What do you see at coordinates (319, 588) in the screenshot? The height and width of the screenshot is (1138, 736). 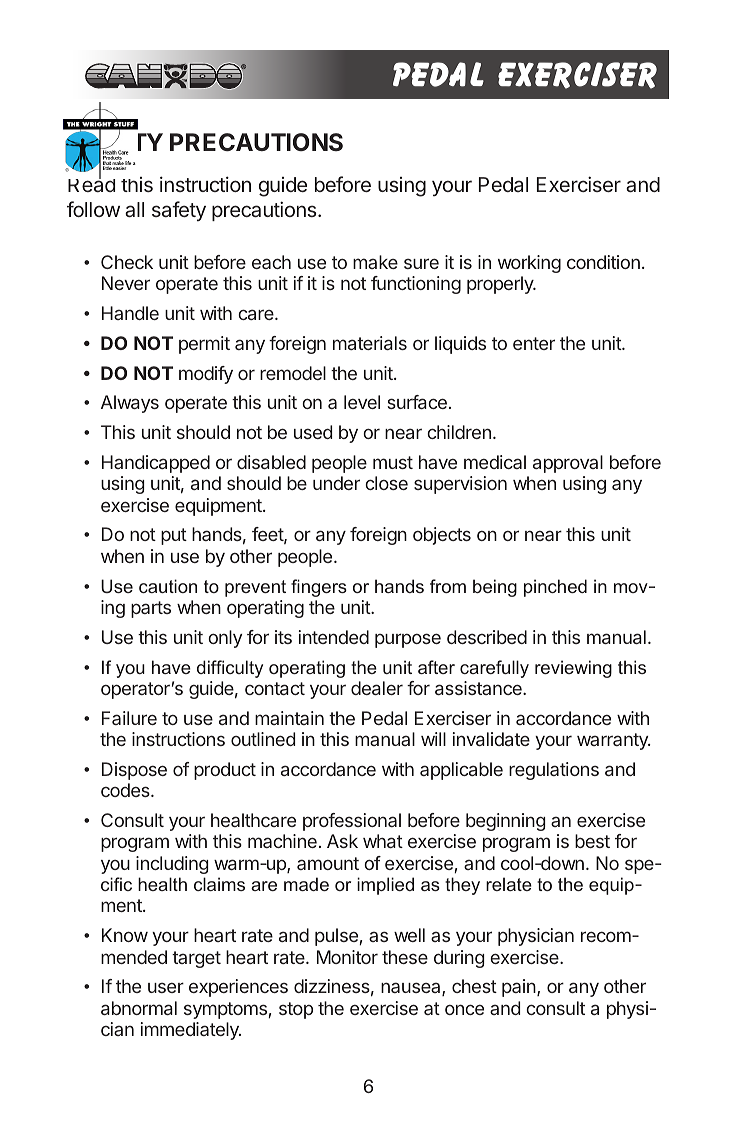 I see `fingers` at bounding box center [319, 588].
